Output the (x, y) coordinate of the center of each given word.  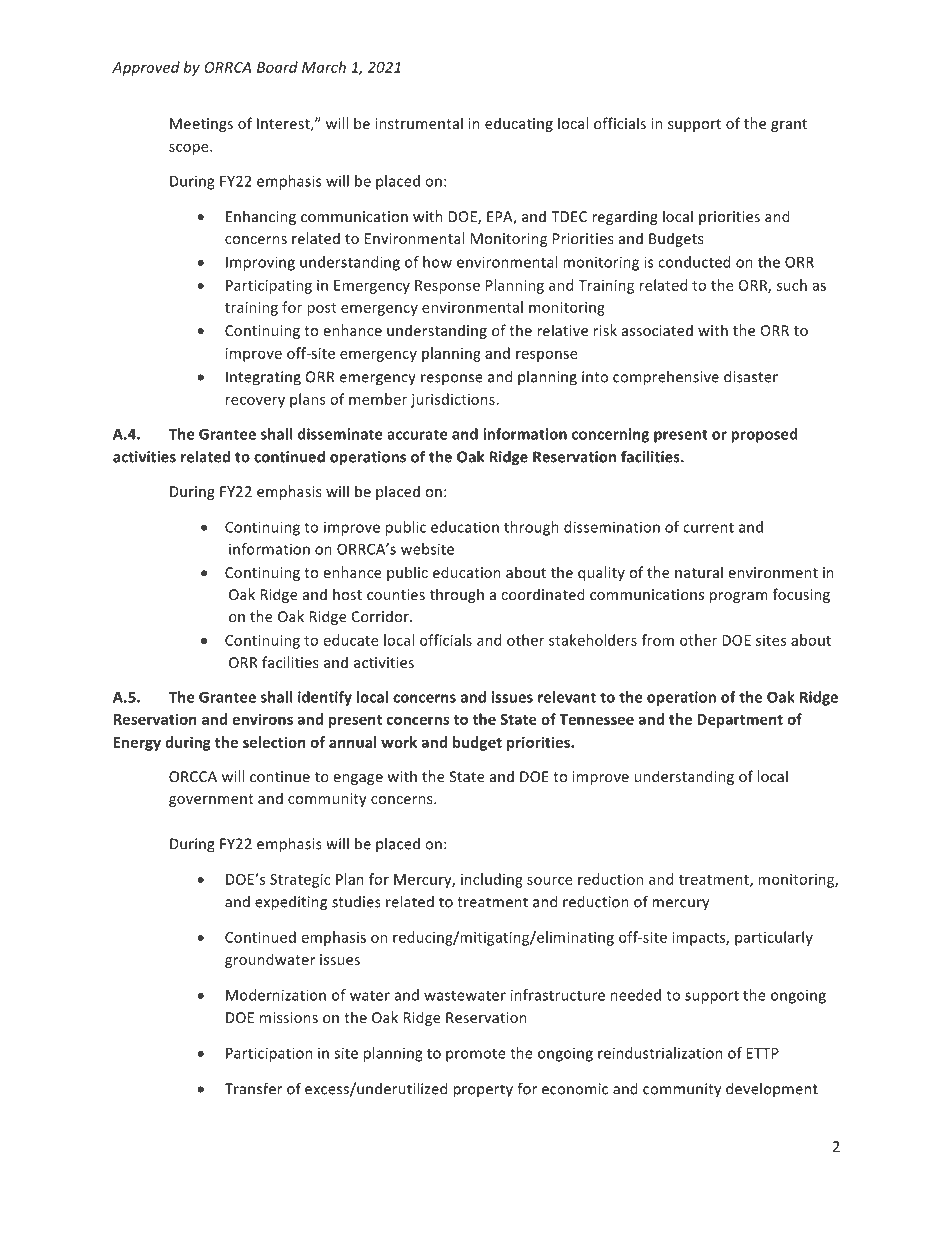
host (347, 594)
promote (476, 1055)
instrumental (419, 123)
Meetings (201, 125)
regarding (625, 217)
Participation (269, 1054)
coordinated (543, 594)
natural (699, 572)
